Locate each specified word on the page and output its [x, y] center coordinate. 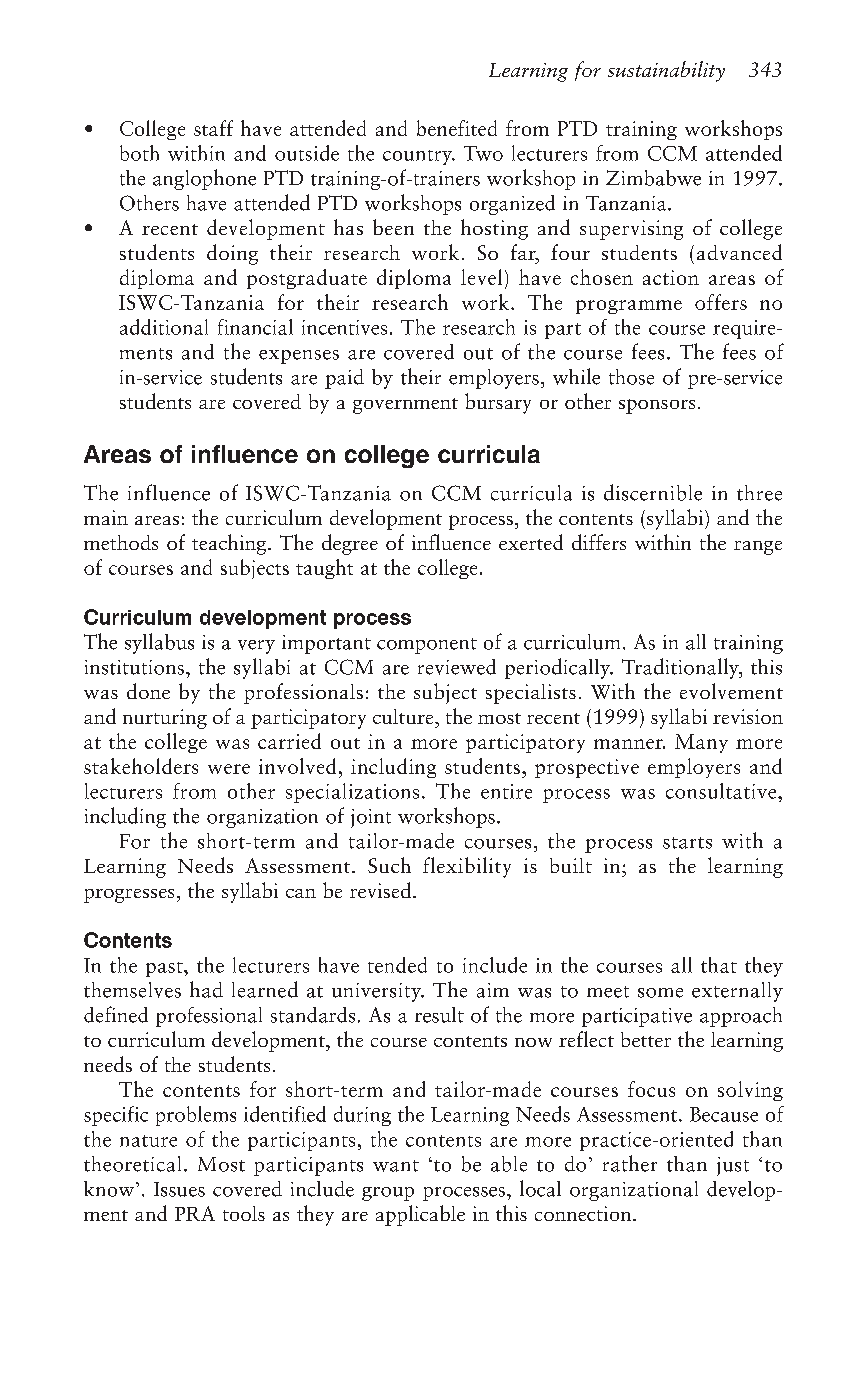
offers [721, 302]
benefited [457, 128]
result [439, 1015]
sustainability [666, 71]
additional [164, 327]
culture [404, 716]
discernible [653, 492]
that [719, 965]
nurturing [165, 719]
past [165, 969]
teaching [230, 544]
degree [350, 544]
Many [701, 743]
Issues [179, 1189]
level [481, 277]
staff [213, 128]
